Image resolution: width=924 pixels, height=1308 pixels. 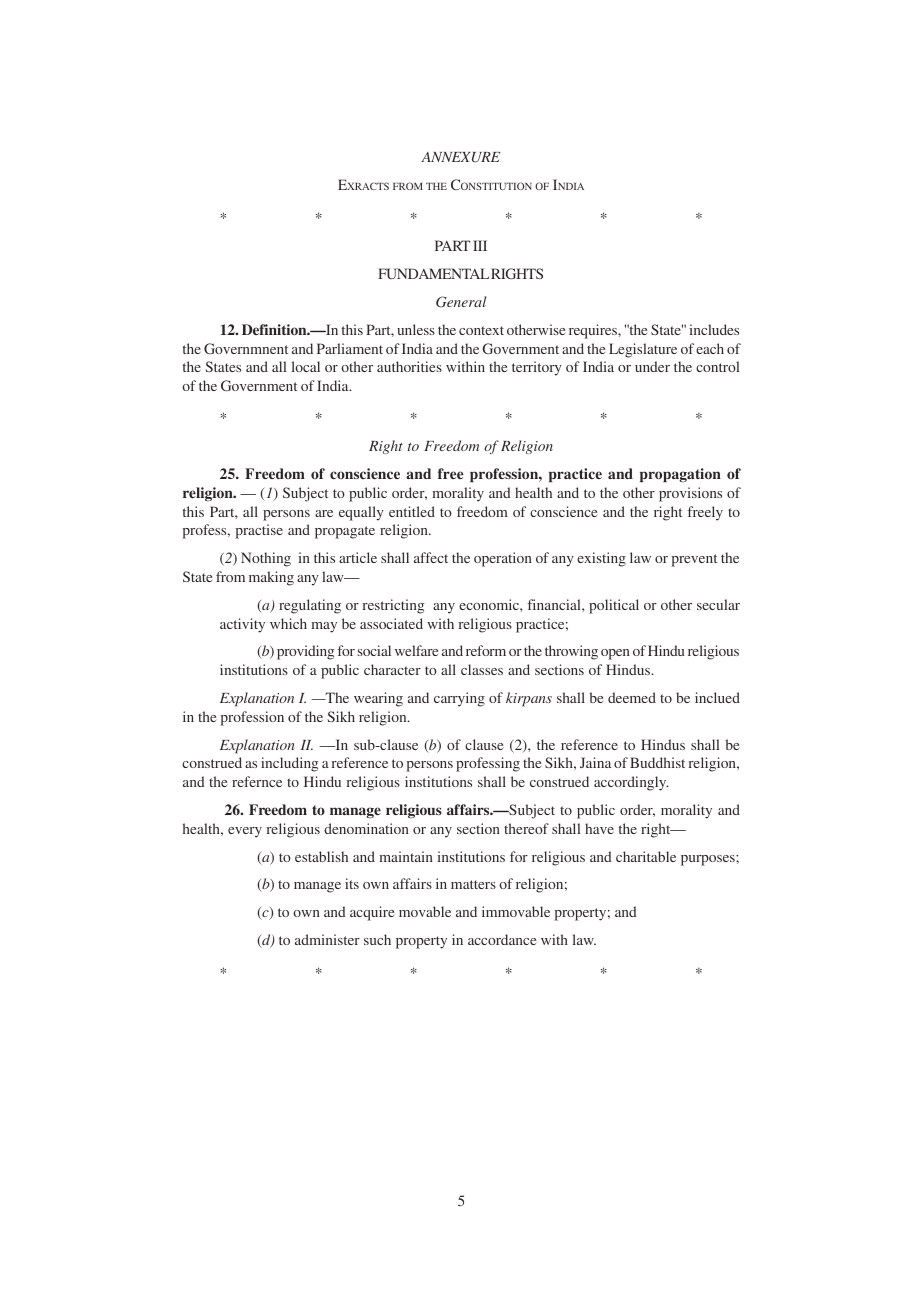 I want to click on III, so click(x=480, y=245).
